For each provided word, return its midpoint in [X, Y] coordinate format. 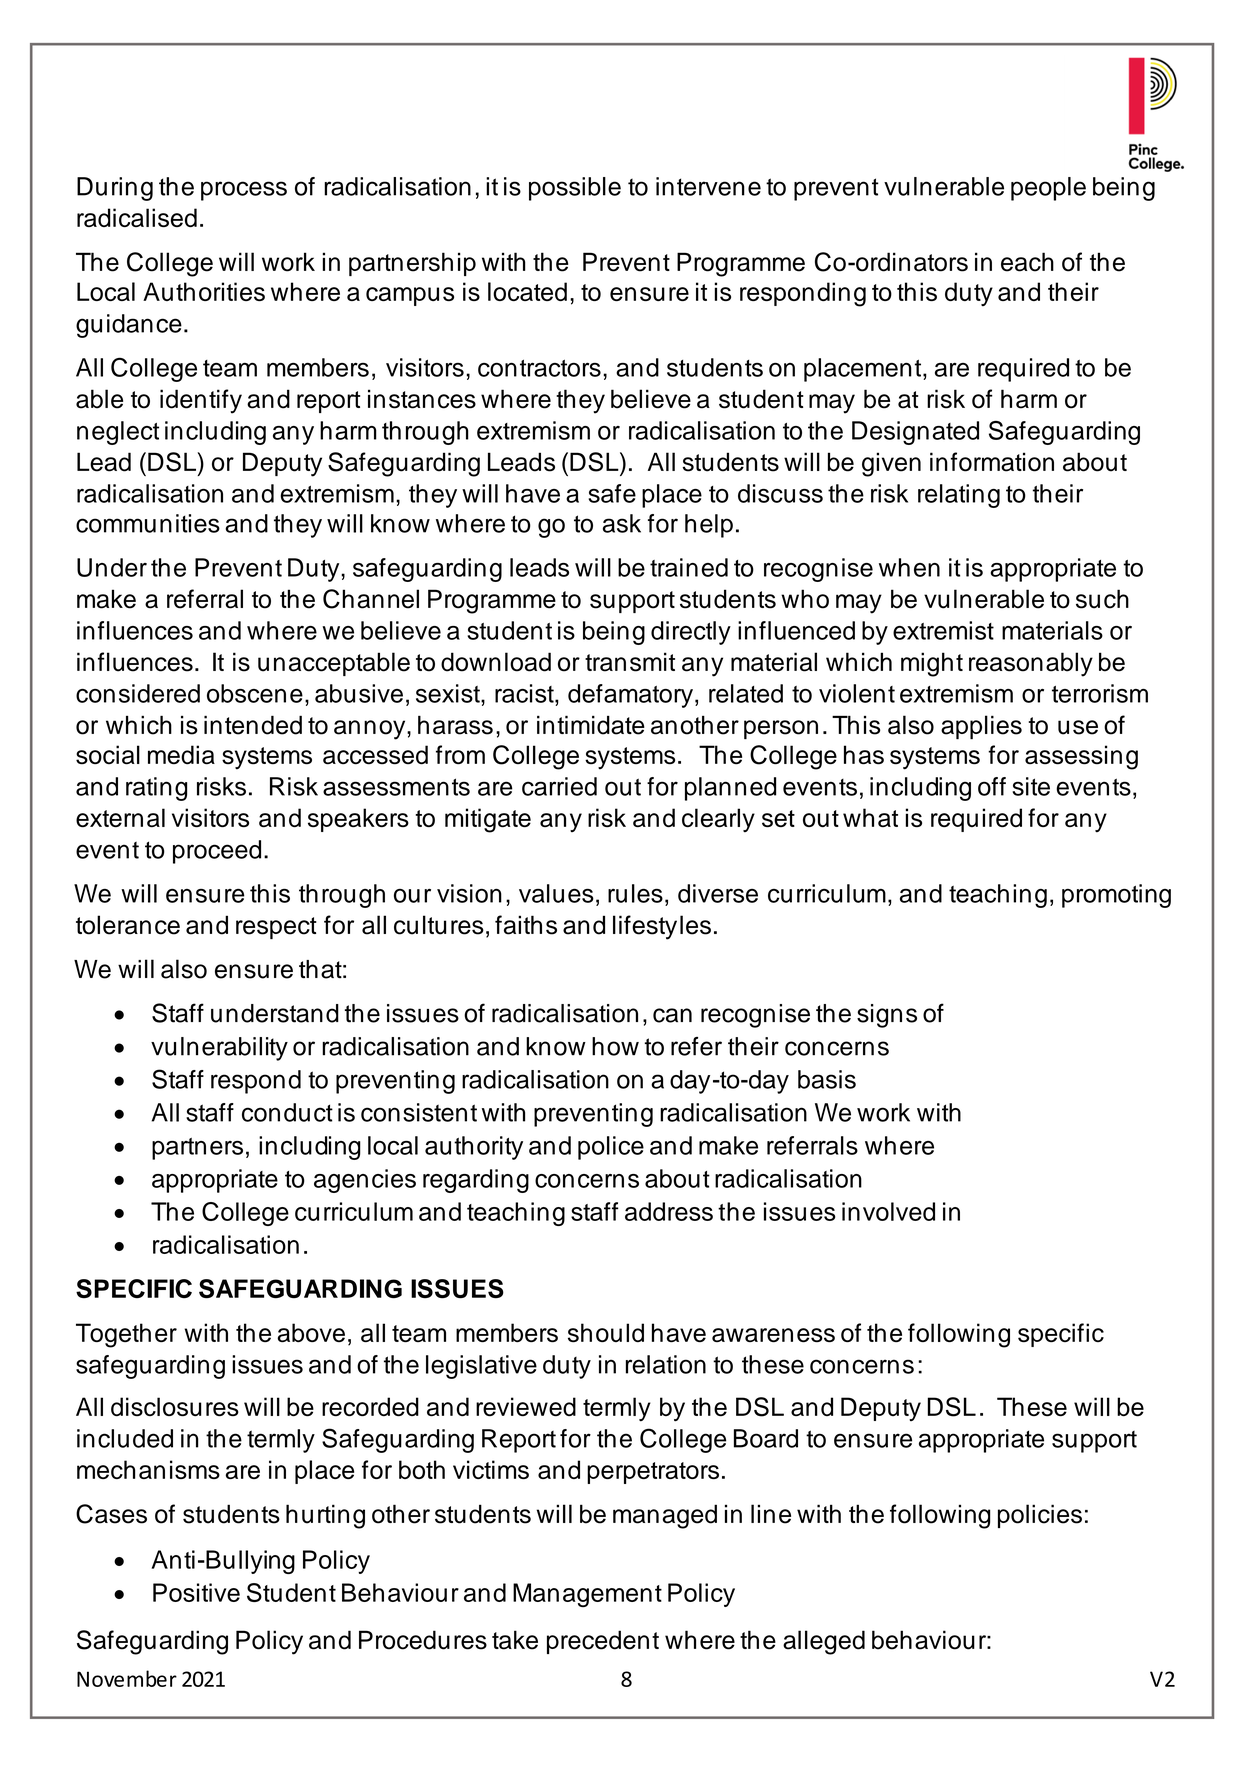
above [311, 1332]
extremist [943, 630]
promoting [1116, 896]
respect [276, 928]
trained [689, 567]
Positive [196, 1592]
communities [148, 523]
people [1048, 189]
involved [888, 1211]
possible [575, 189]
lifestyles [662, 927]
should [606, 1333]
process [244, 191]
